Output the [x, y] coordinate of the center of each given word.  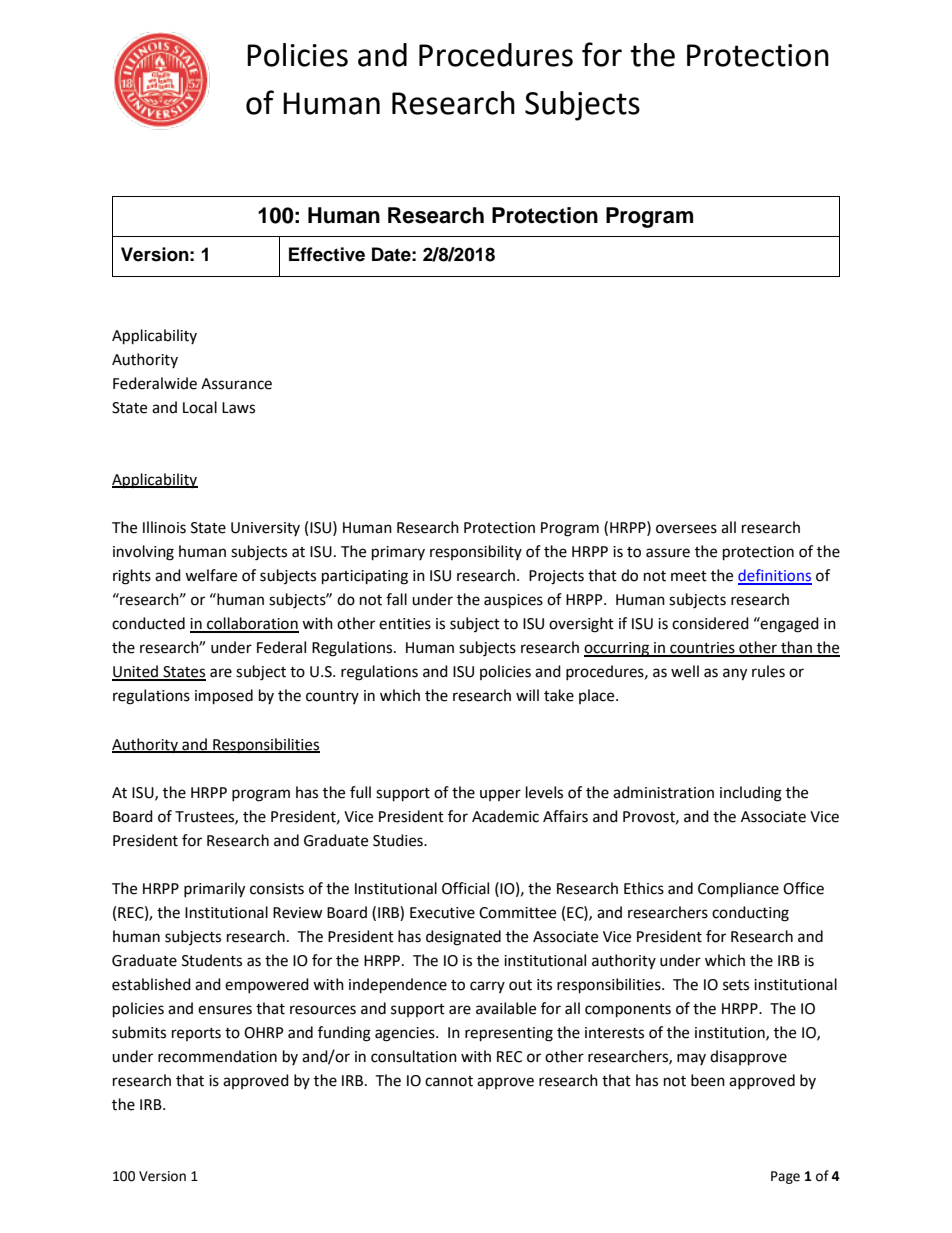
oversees [686, 529]
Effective [327, 254]
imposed [224, 697]
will [527, 695]
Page [785, 1177]
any [735, 674]
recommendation [217, 1056]
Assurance [236, 384]
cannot [449, 1081]
